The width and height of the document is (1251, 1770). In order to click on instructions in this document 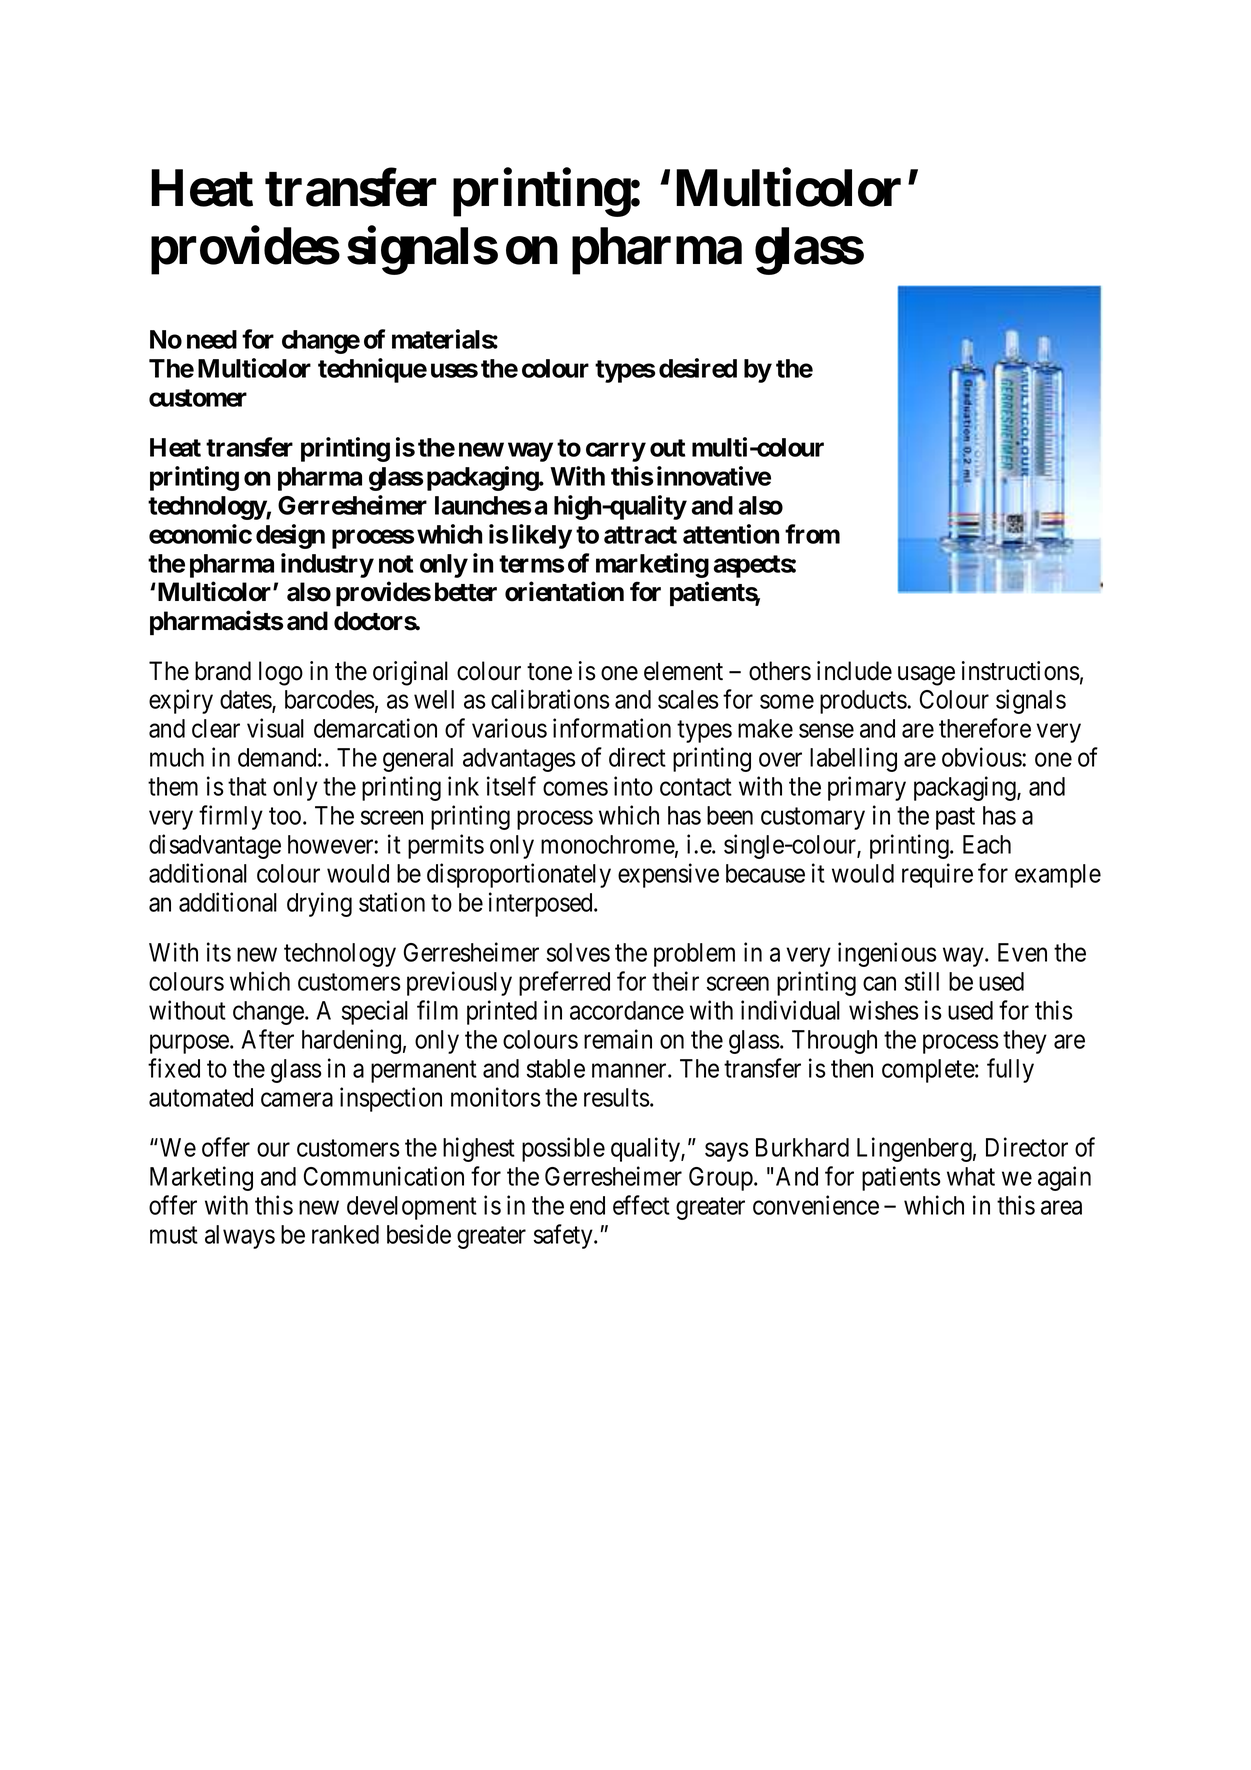, I will do `click(1021, 671)`.
